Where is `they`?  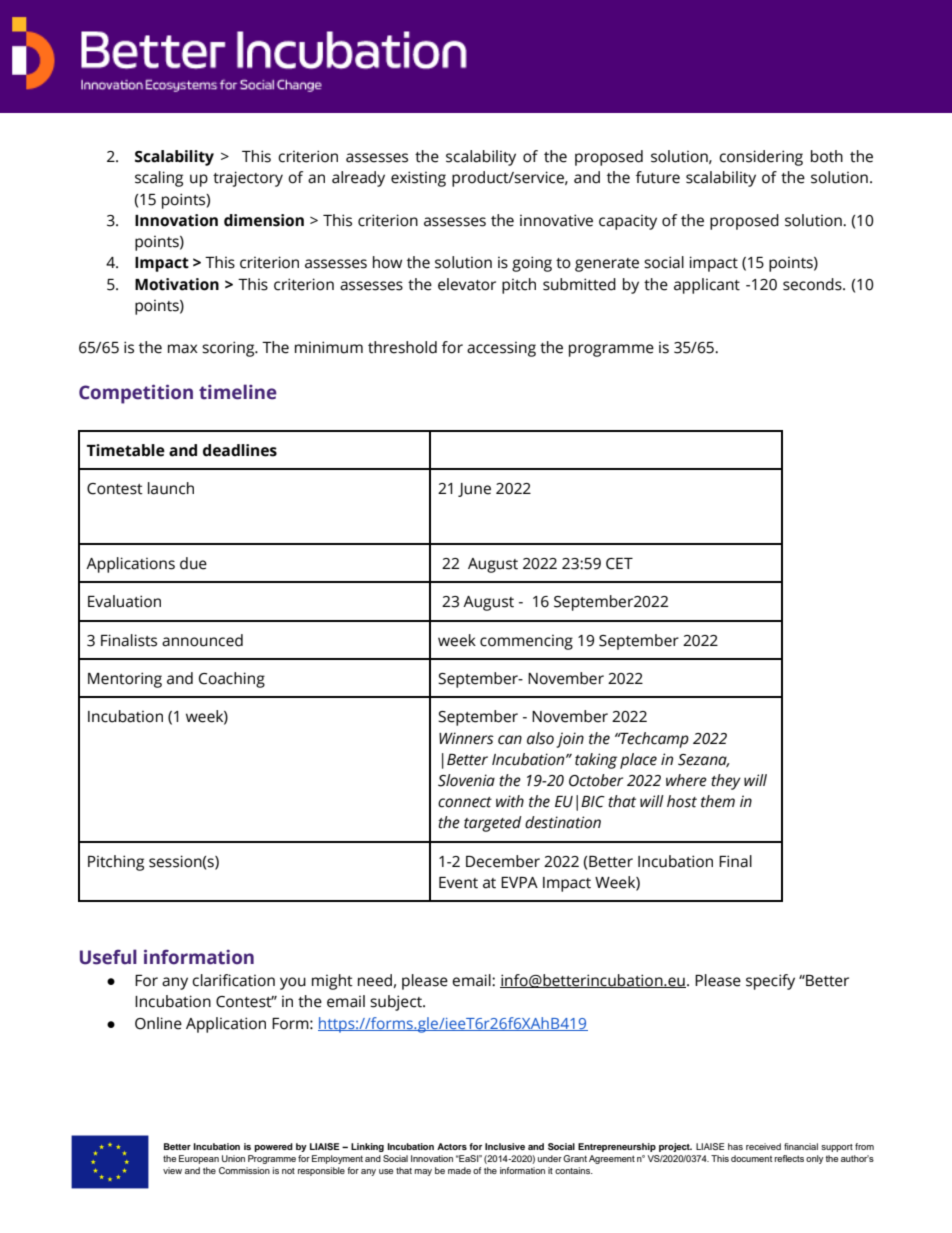 they is located at coordinates (726, 782).
